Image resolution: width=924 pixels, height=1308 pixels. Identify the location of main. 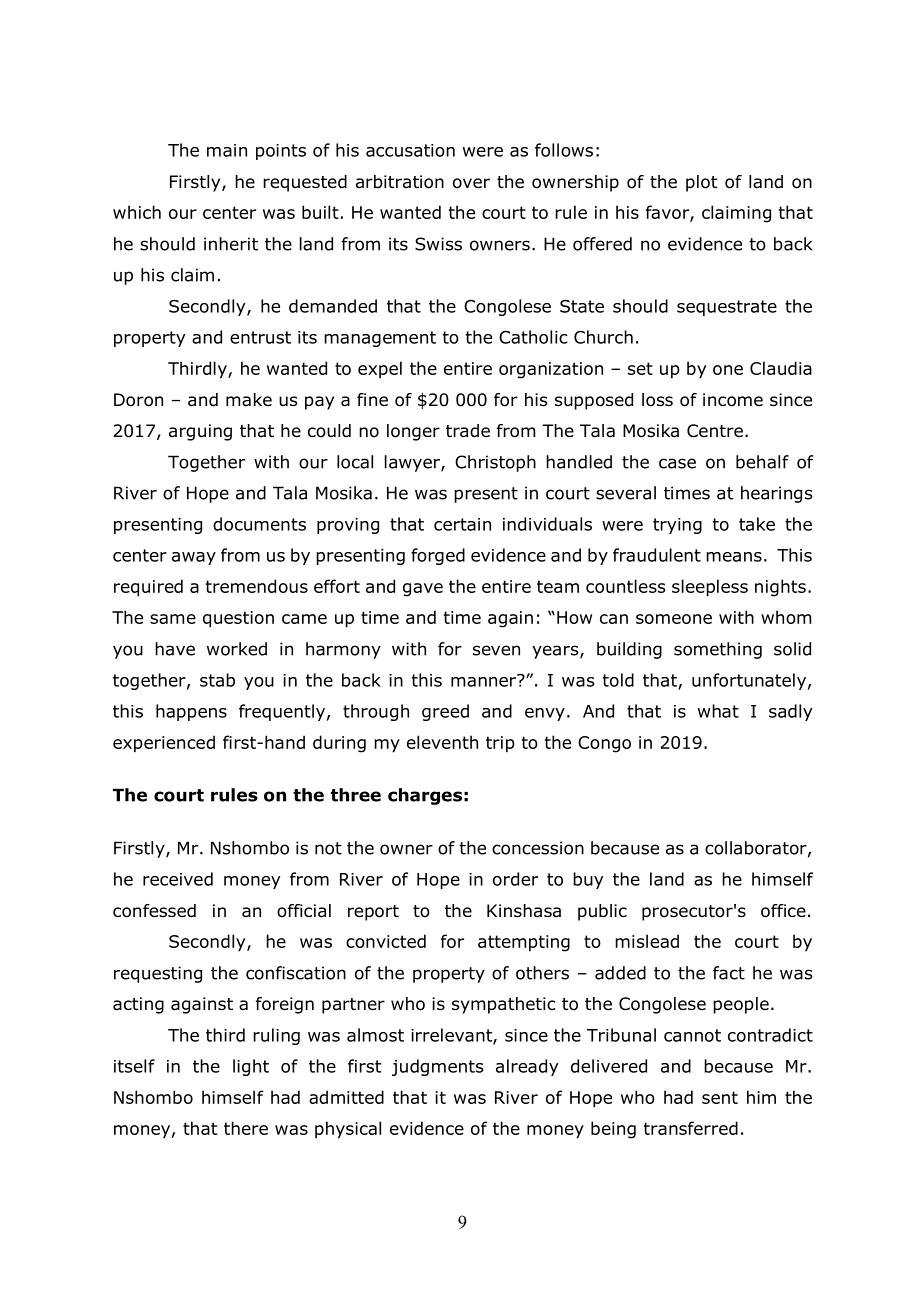
(227, 150).
